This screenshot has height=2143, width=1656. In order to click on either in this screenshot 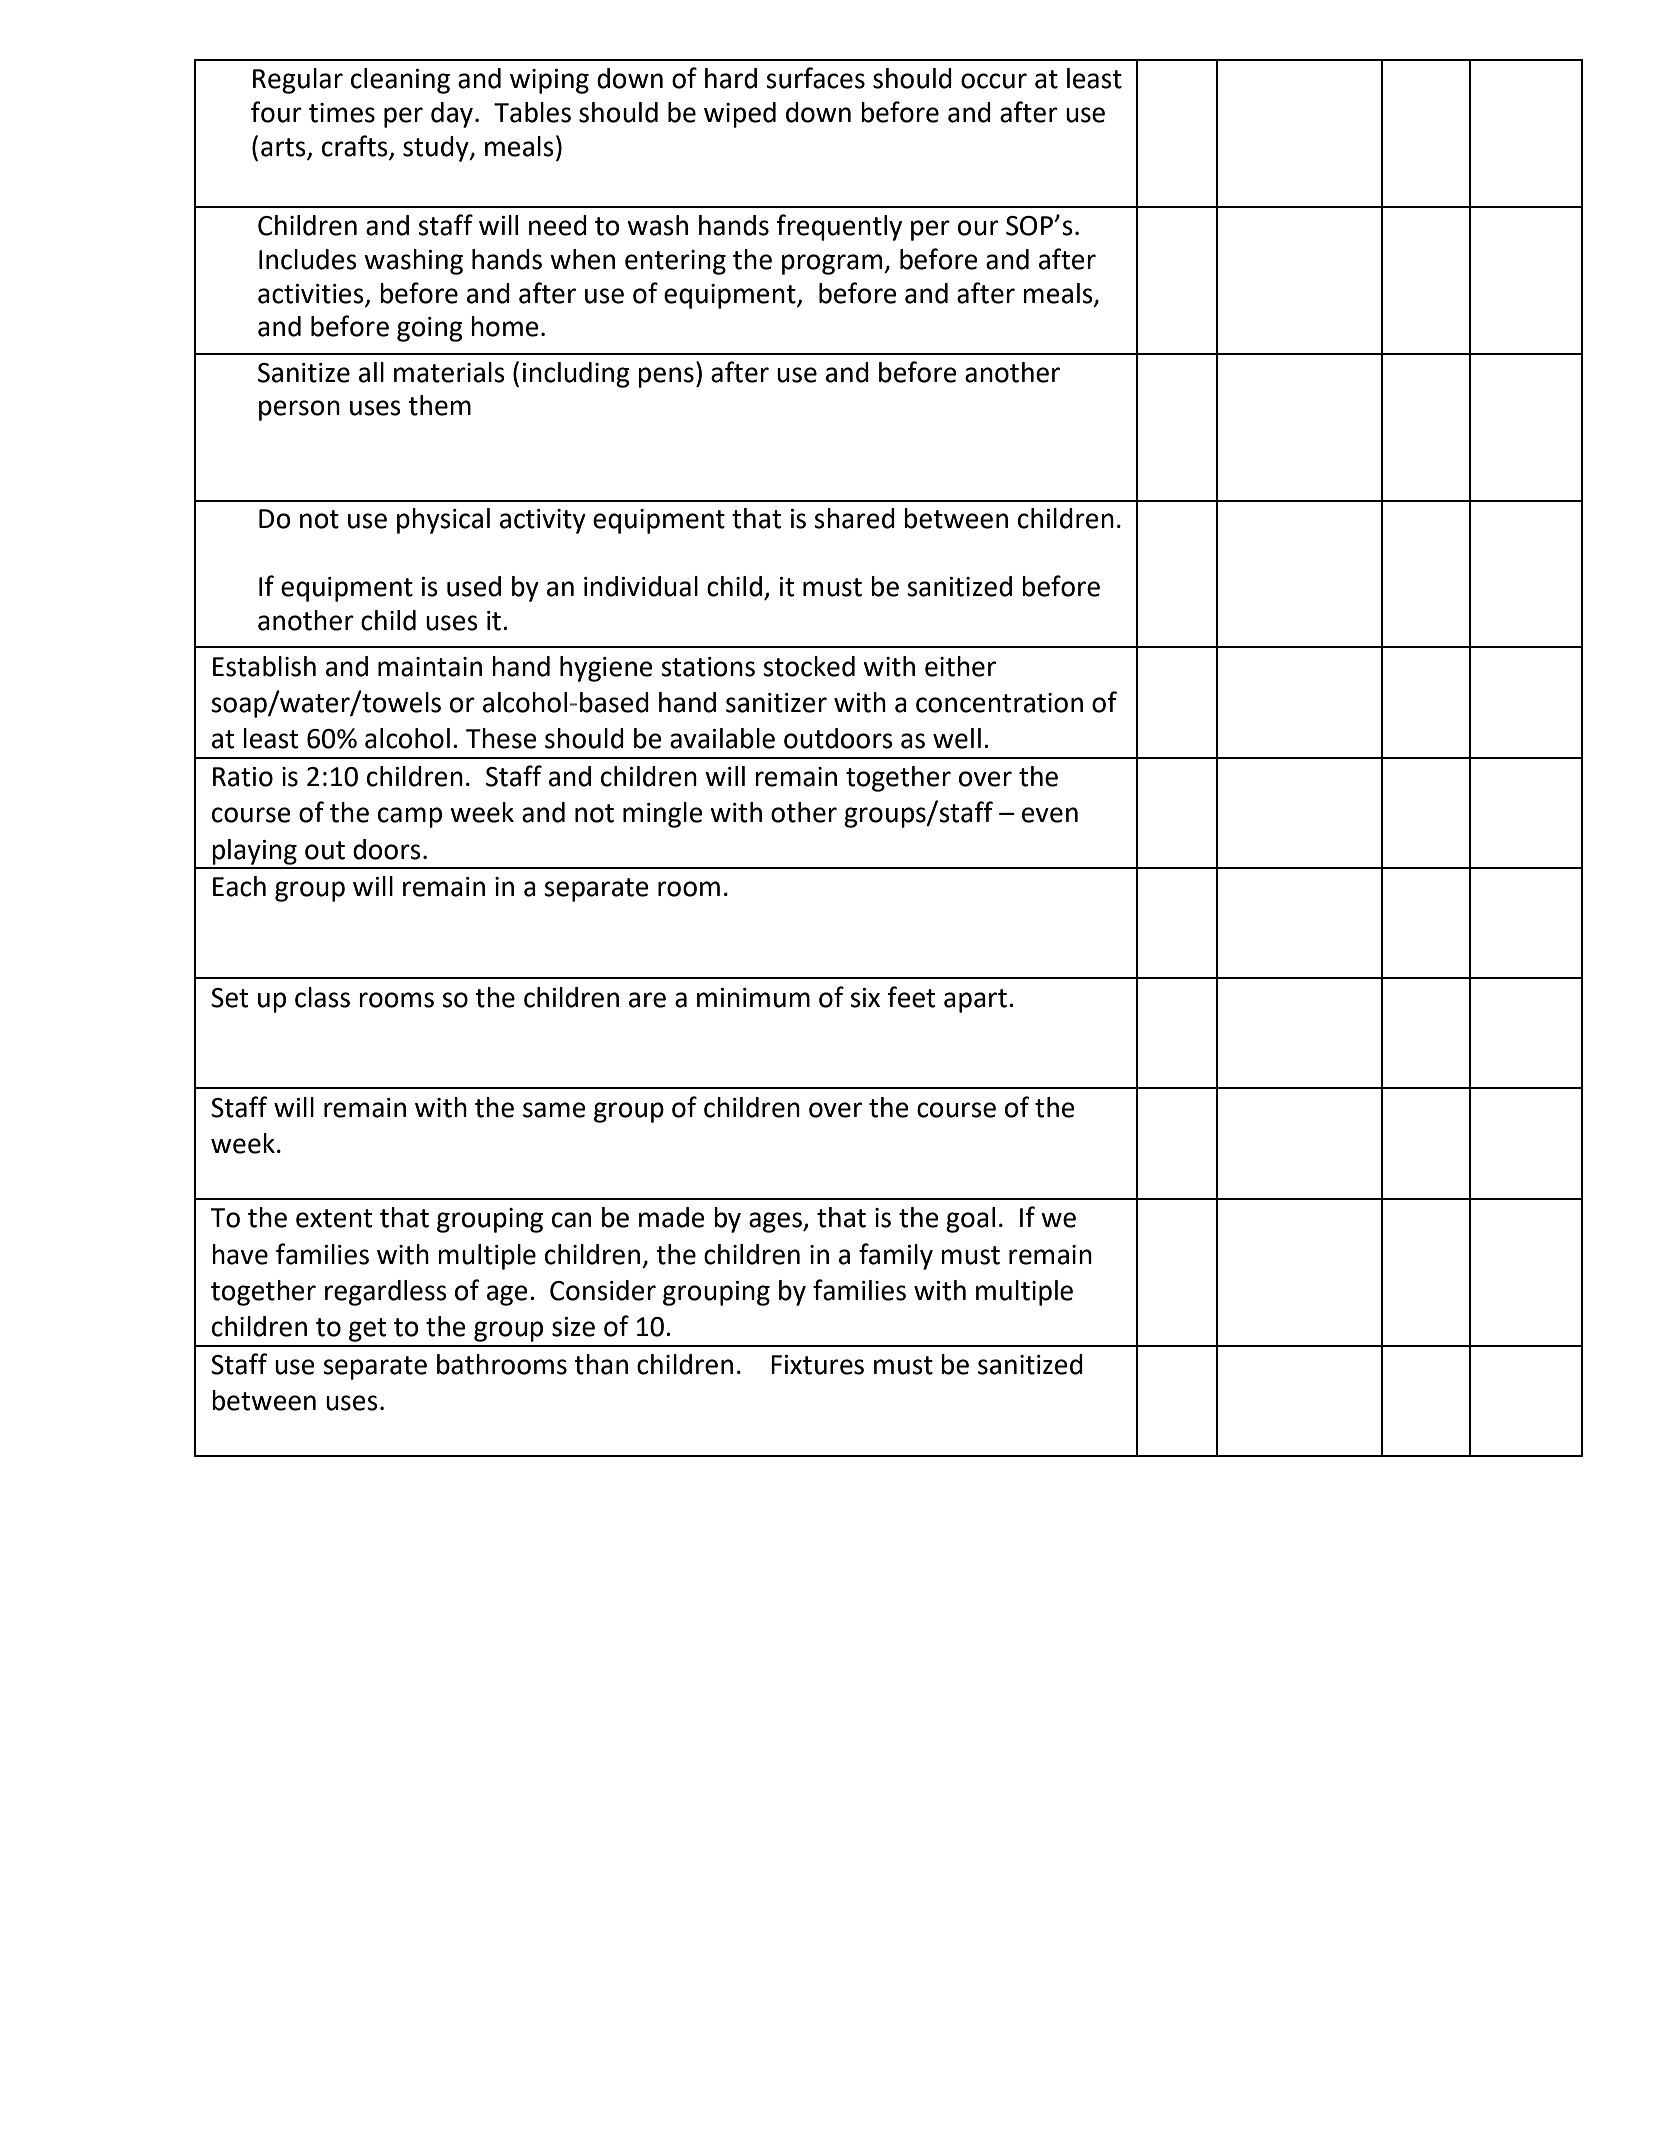, I will do `click(960, 666)`.
